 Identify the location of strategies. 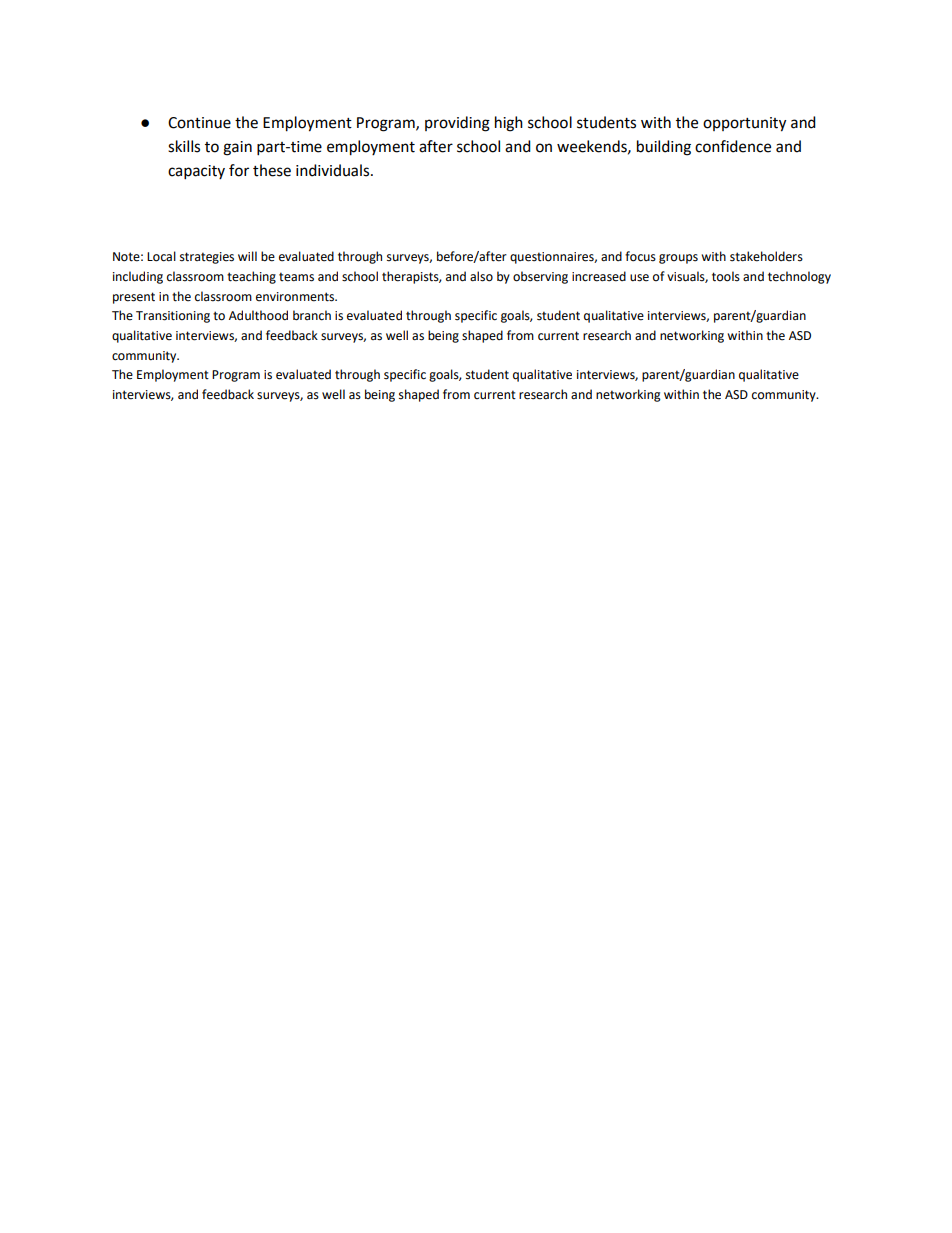
(207, 258).
